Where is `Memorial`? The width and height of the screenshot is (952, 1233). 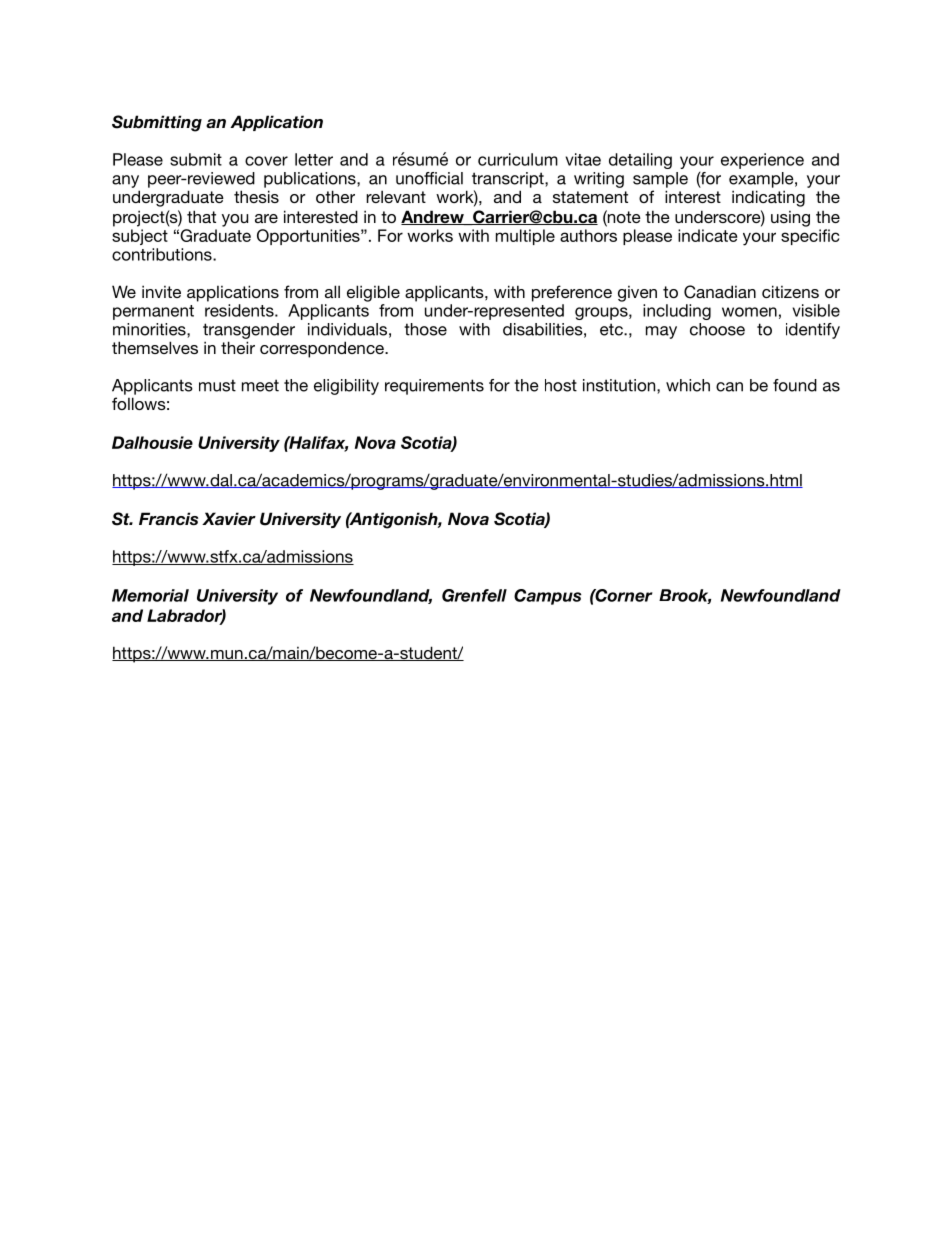
Memorial is located at coordinates (150, 595).
